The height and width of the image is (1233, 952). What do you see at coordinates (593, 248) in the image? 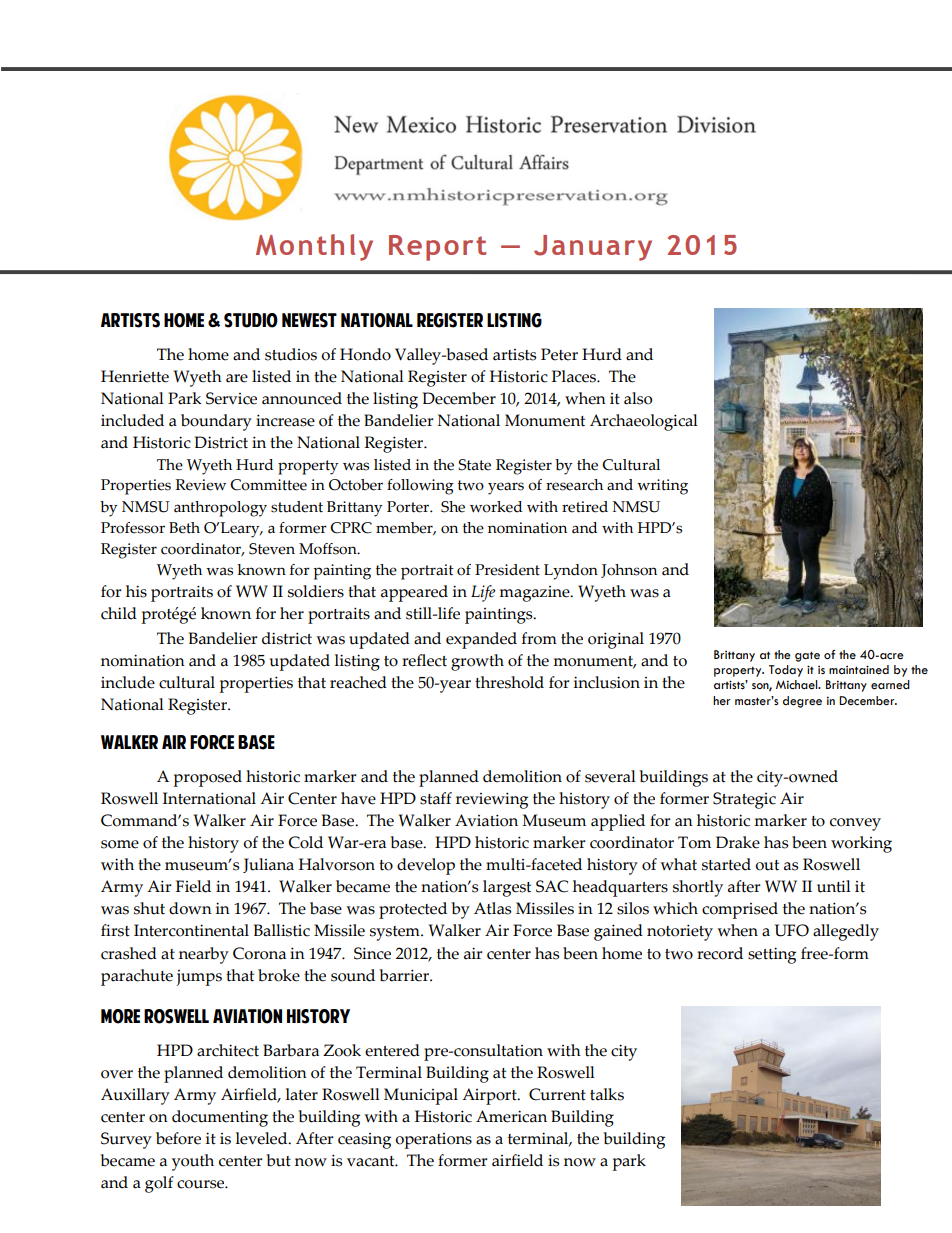
I see `January` at bounding box center [593, 248].
